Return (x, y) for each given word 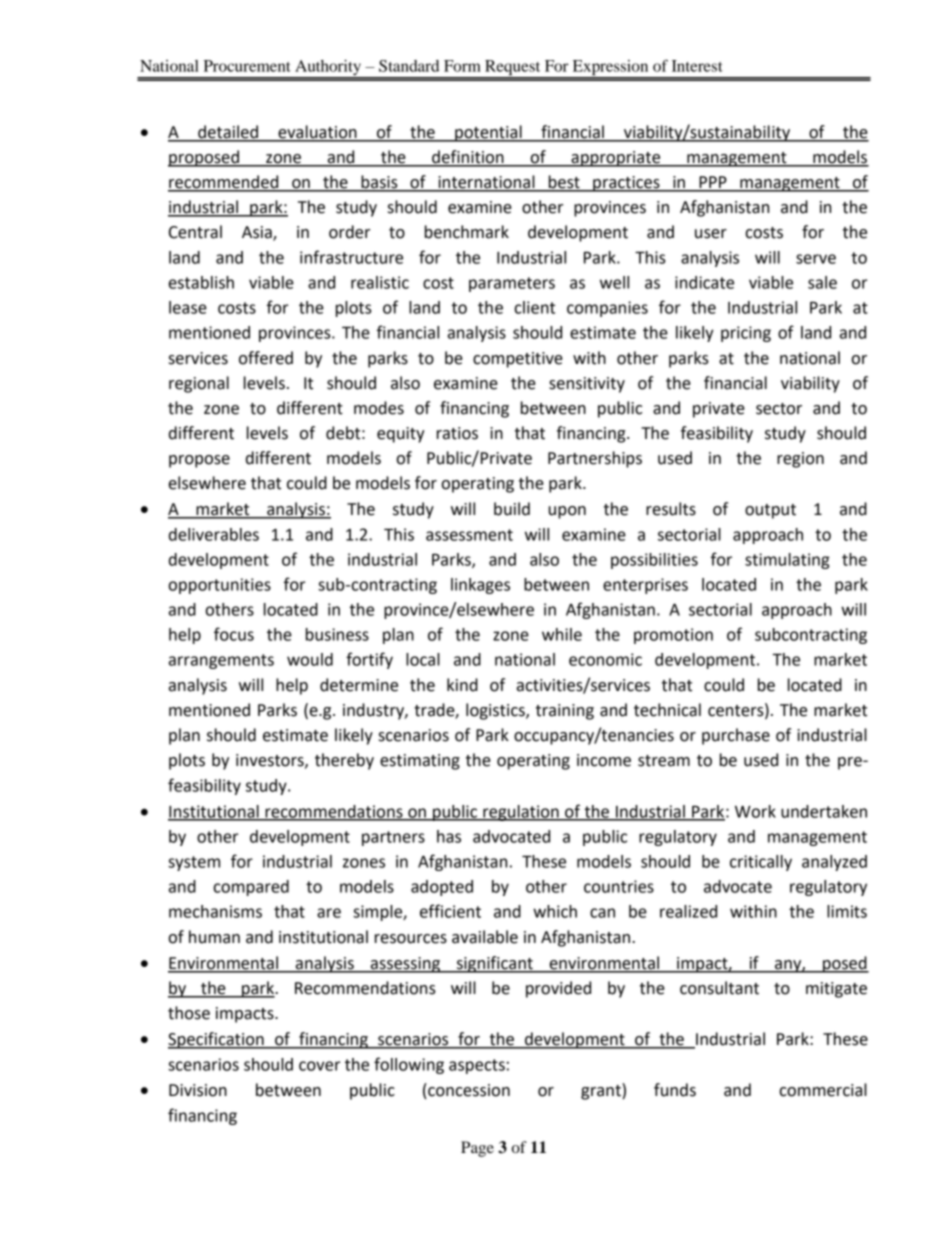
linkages (480, 586)
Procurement (247, 66)
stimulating (787, 561)
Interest (697, 66)
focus (234, 634)
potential (488, 133)
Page (477, 1149)
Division (198, 1090)
